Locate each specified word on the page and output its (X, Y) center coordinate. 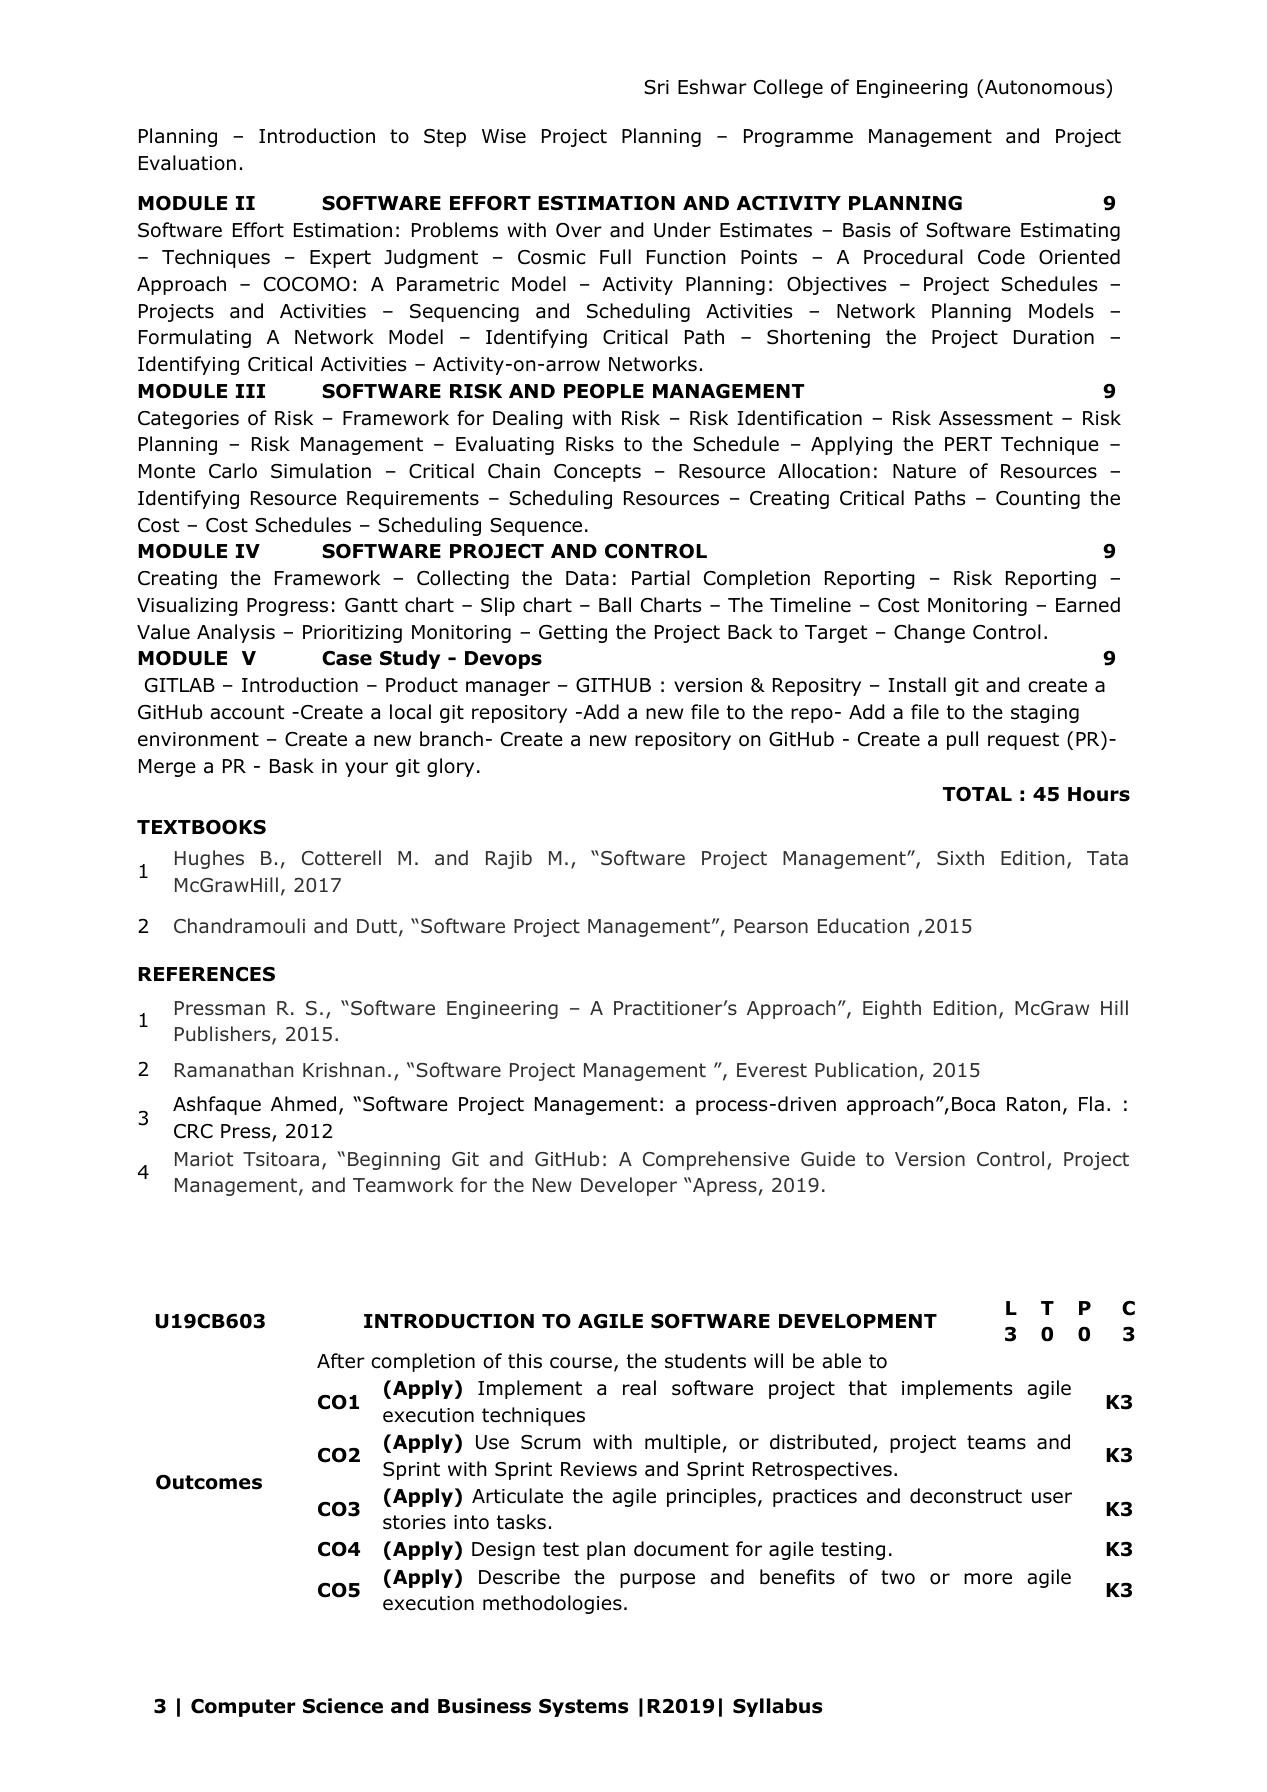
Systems (583, 1708)
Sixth (960, 857)
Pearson (771, 926)
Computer (243, 1708)
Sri (656, 87)
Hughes (209, 859)
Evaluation (187, 163)
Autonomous (1046, 87)
